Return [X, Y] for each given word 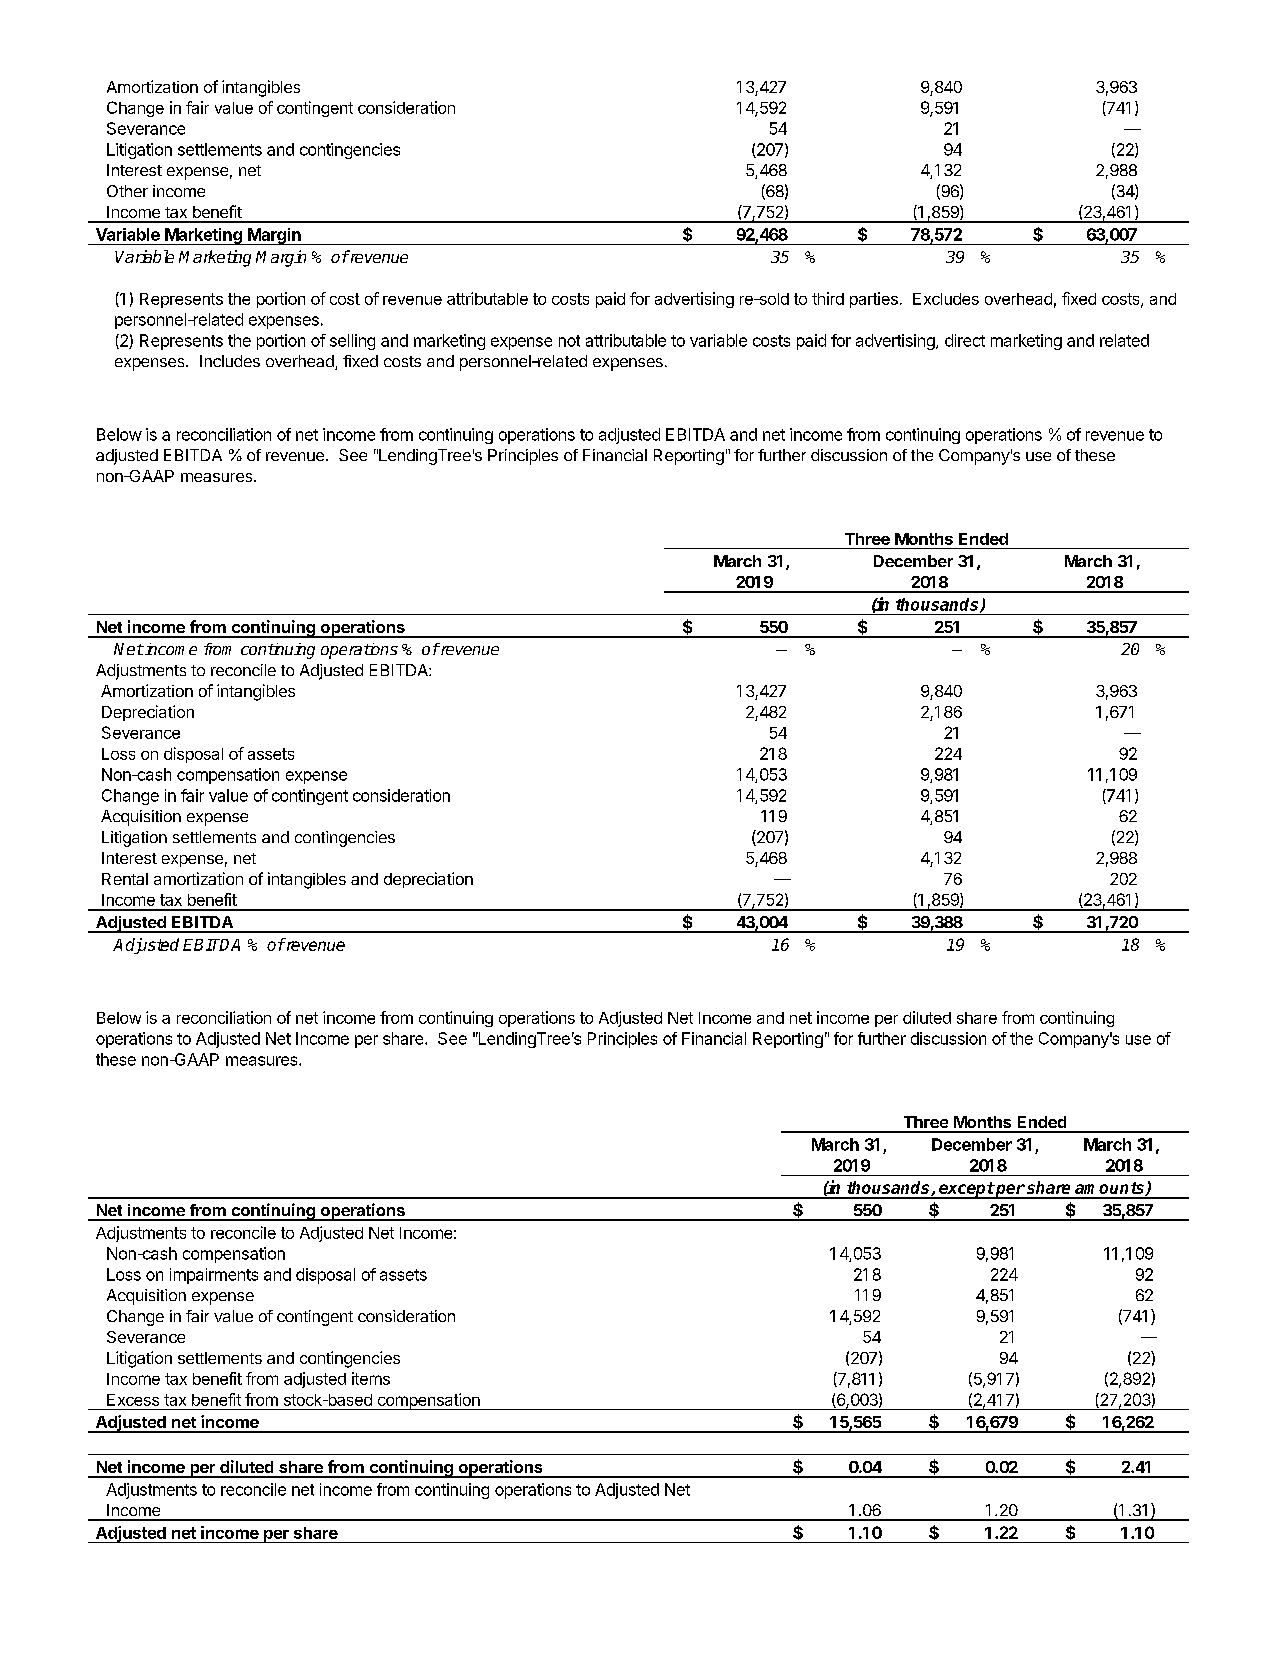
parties [874, 300]
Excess [133, 1400]
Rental [125, 879]
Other [127, 191]
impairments [214, 1276]
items [371, 1378]
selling [352, 342]
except [966, 1190]
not [569, 341]
